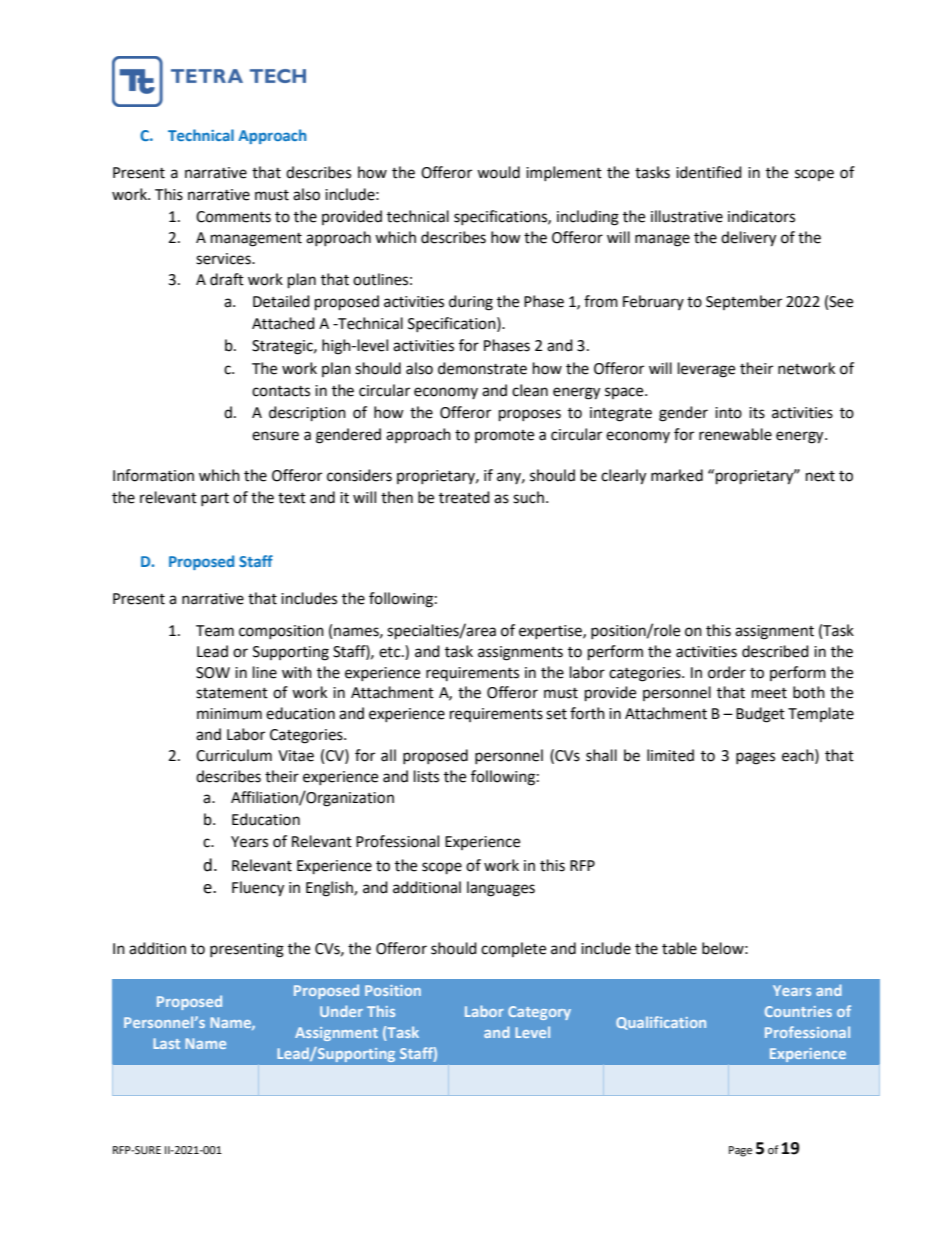 The image size is (952, 1233). I want to click on lists, so click(426, 776).
